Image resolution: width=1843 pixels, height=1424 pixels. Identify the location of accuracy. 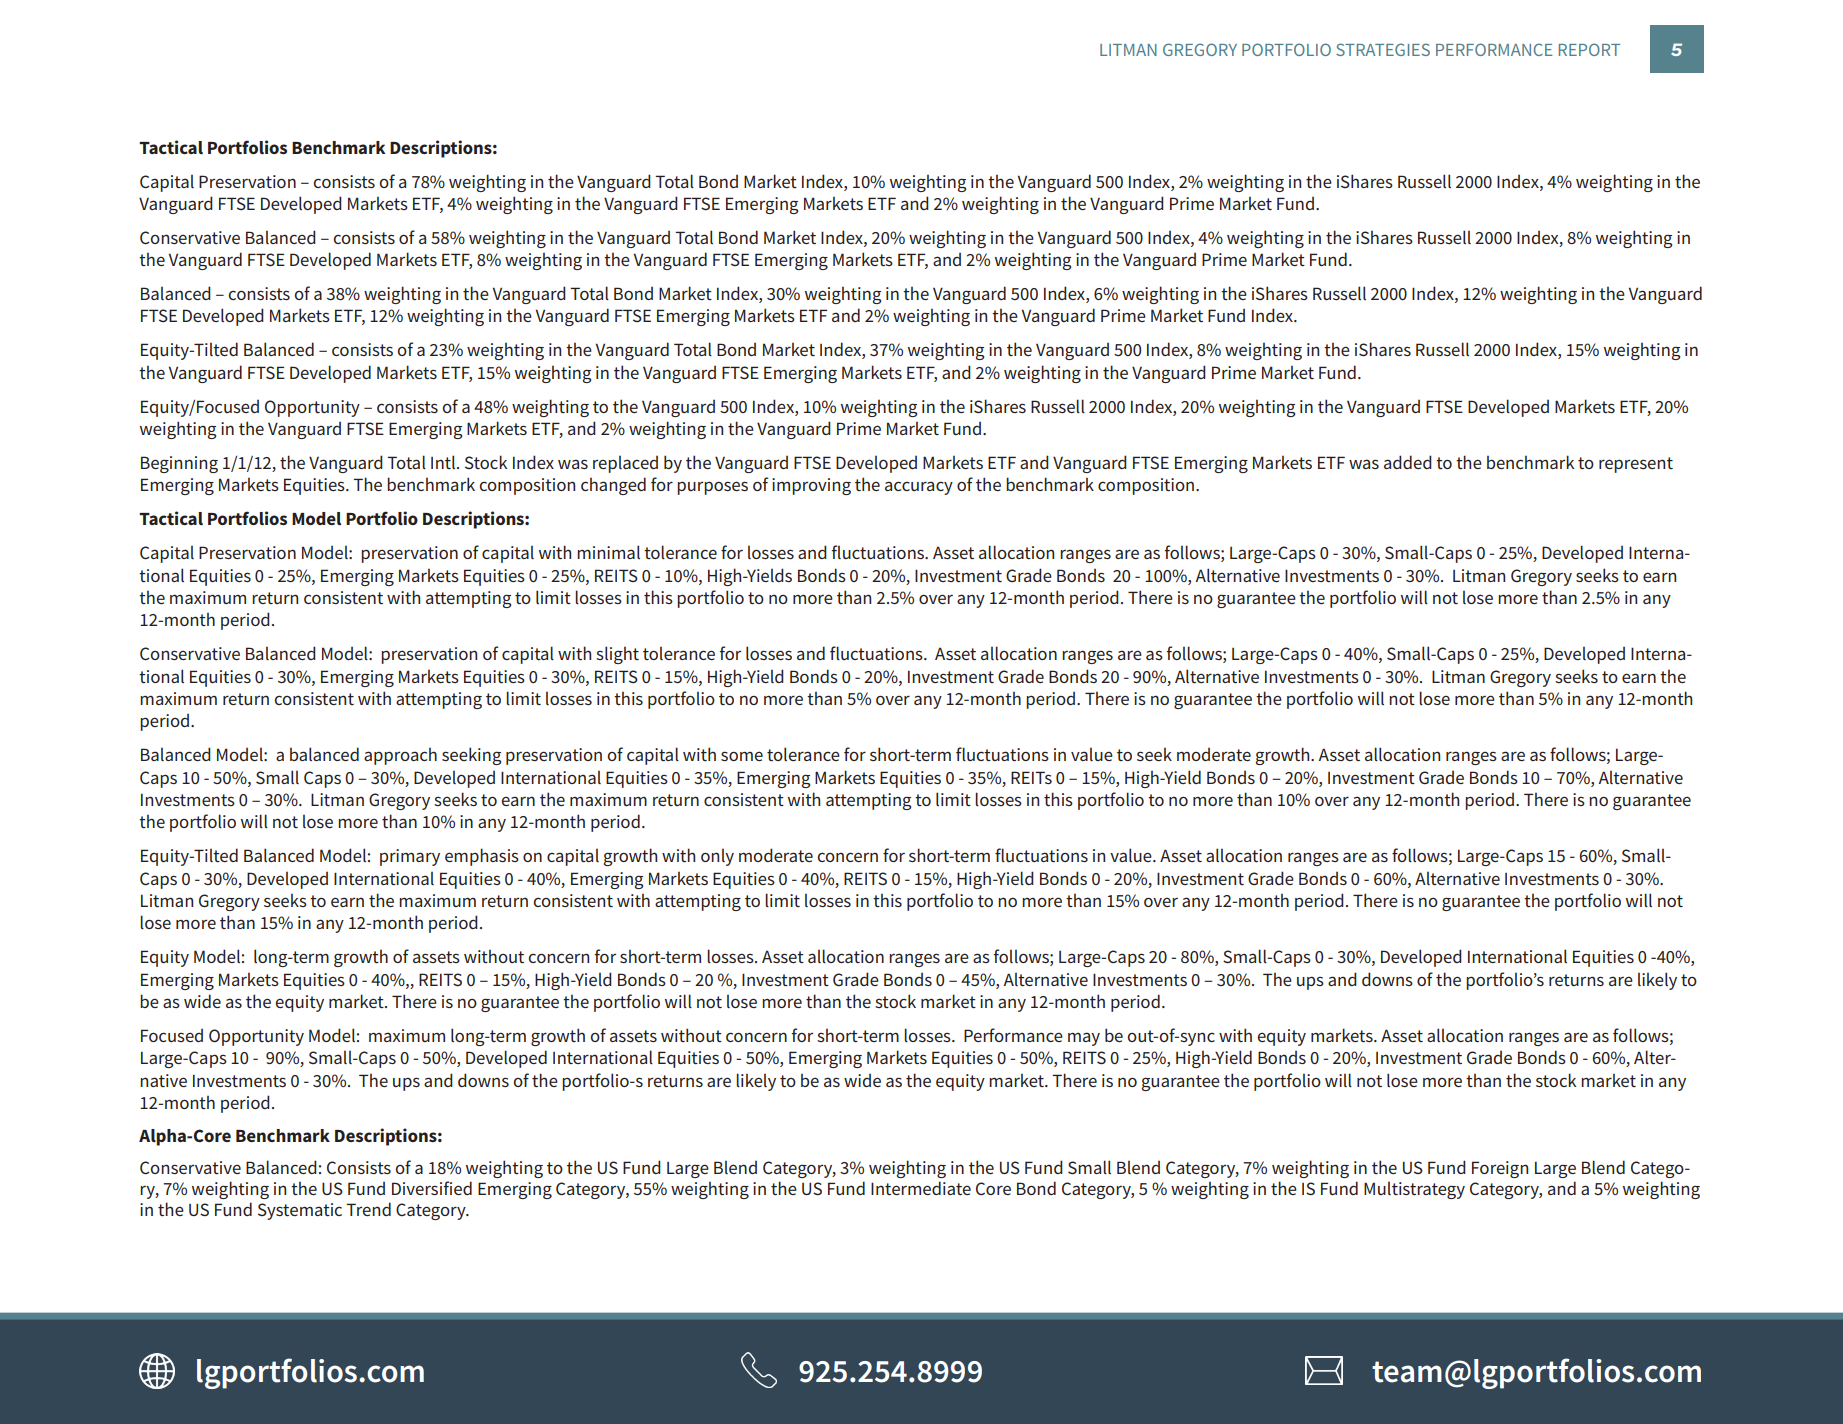
(919, 488).
